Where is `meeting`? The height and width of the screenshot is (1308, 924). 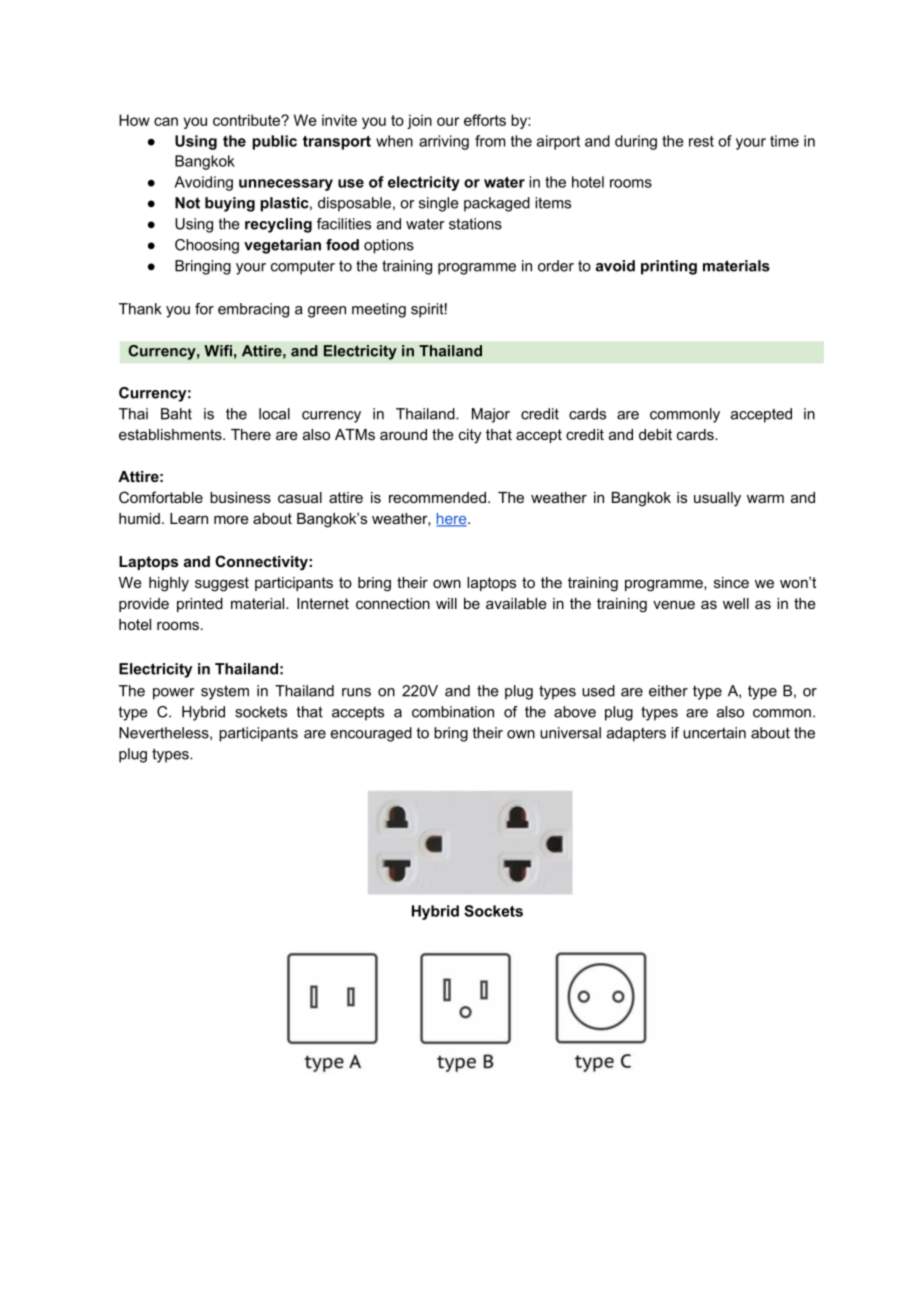
meeting is located at coordinates (379, 310).
